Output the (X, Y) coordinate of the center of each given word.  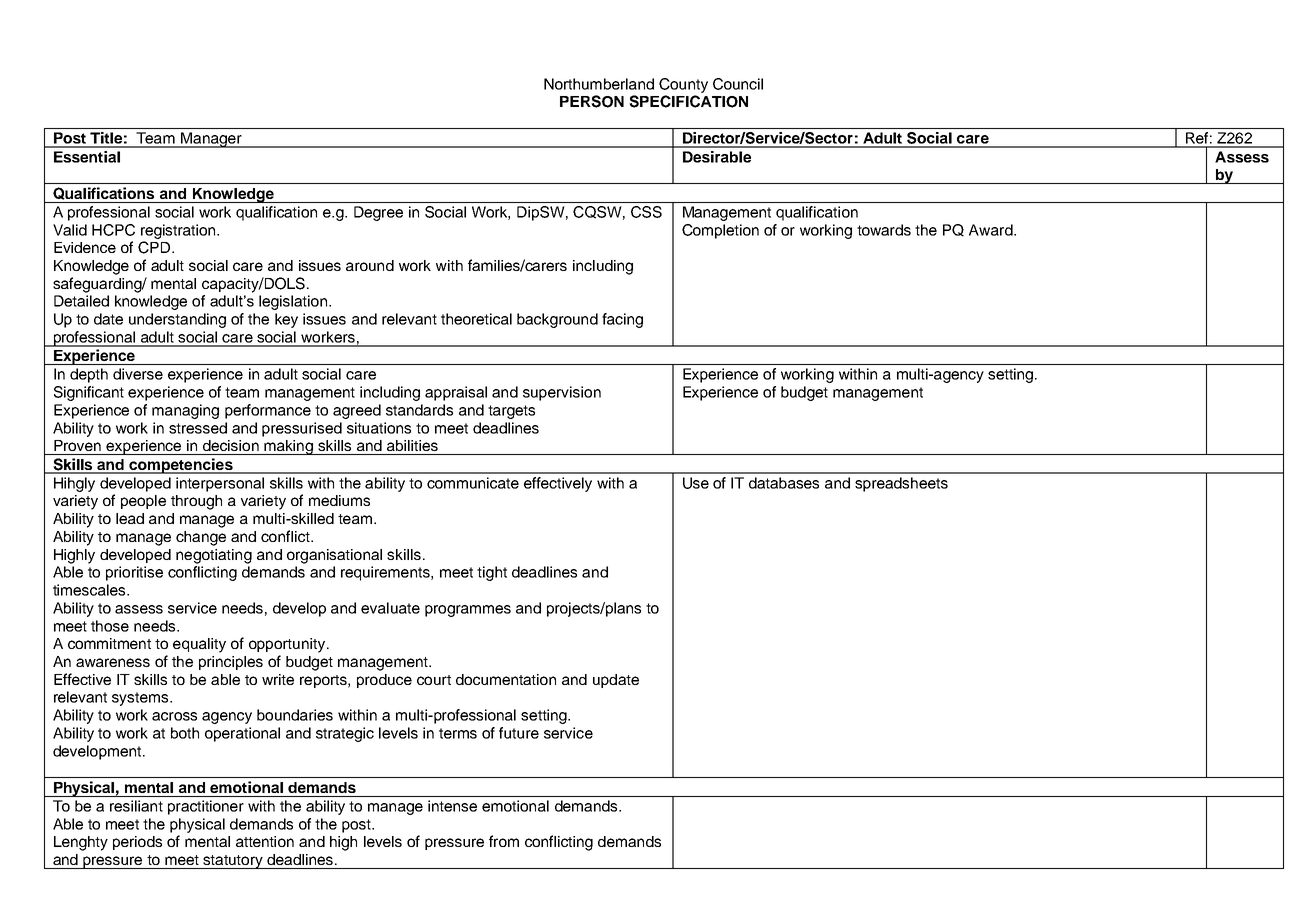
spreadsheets (901, 484)
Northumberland (599, 84)
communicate (473, 483)
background (557, 320)
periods (137, 843)
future (519, 733)
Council (738, 84)
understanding (177, 320)
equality (199, 645)
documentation (506, 679)
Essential (87, 157)
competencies (181, 466)
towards (884, 230)
